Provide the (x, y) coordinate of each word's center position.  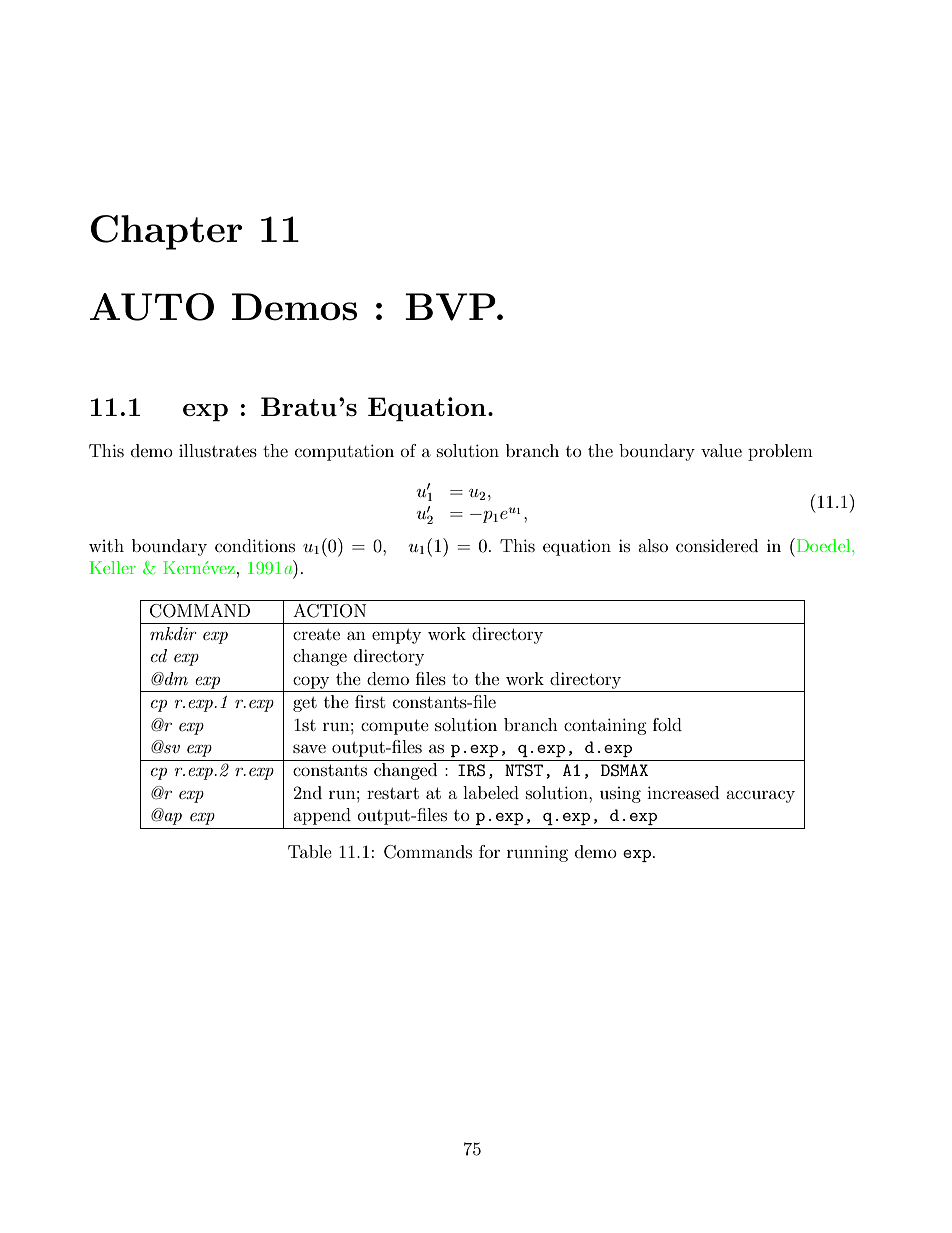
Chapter (167, 232)
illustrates (218, 450)
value (721, 450)
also (653, 545)
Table (310, 851)
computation (344, 452)
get (305, 704)
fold (667, 724)
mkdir (173, 633)
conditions (255, 545)
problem (780, 452)
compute (395, 727)
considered (717, 545)
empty (396, 636)
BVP (451, 307)
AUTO (152, 307)
